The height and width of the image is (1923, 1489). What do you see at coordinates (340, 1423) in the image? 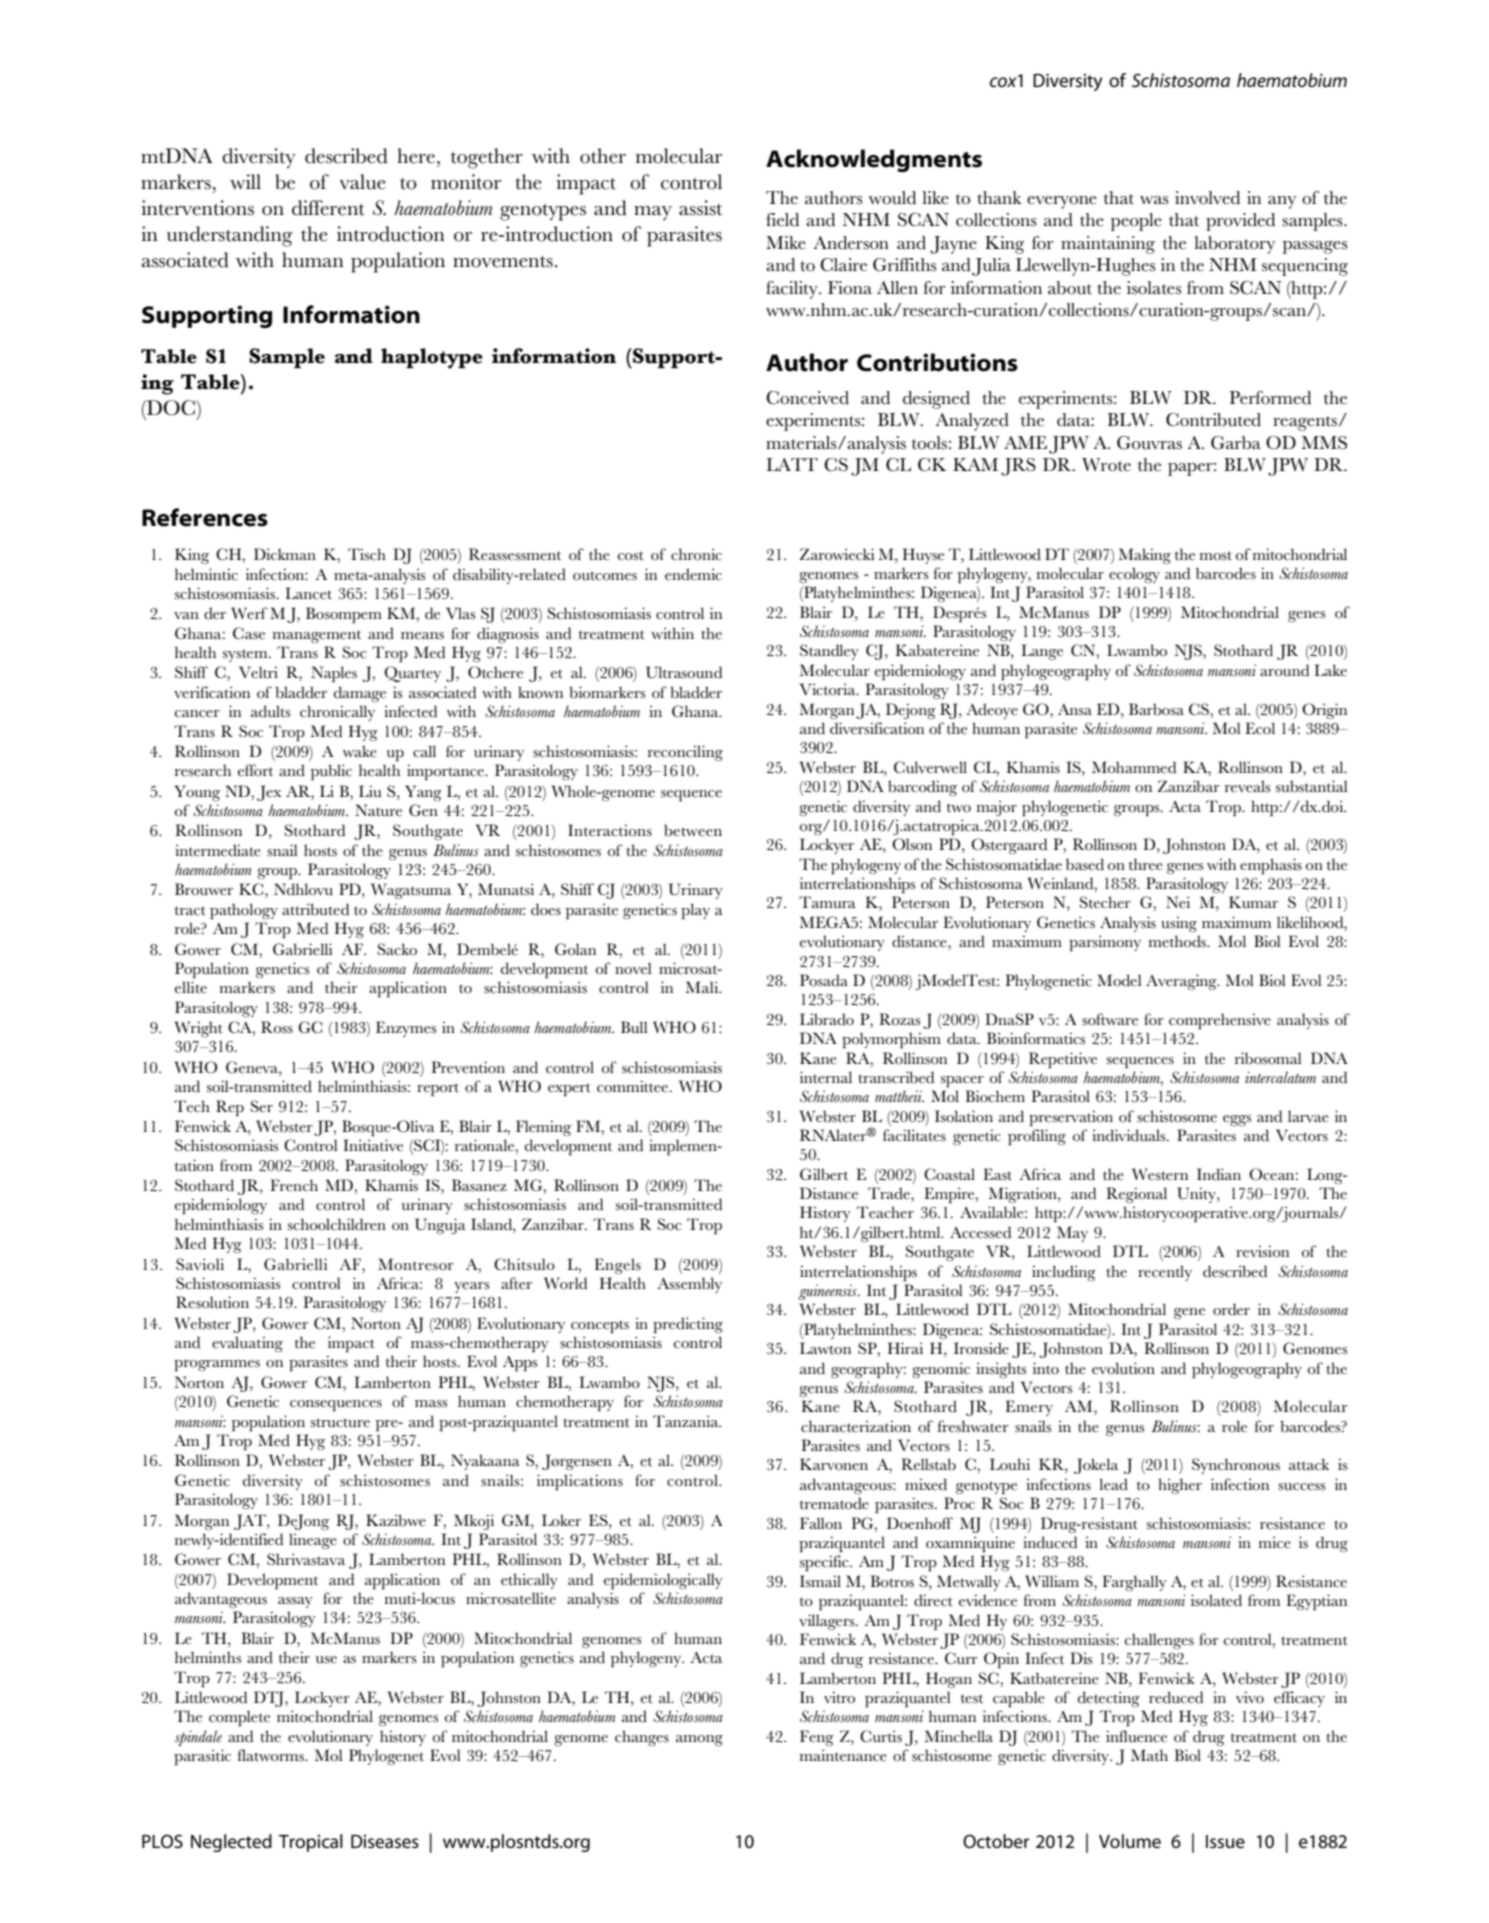
I see `structure` at bounding box center [340, 1423].
